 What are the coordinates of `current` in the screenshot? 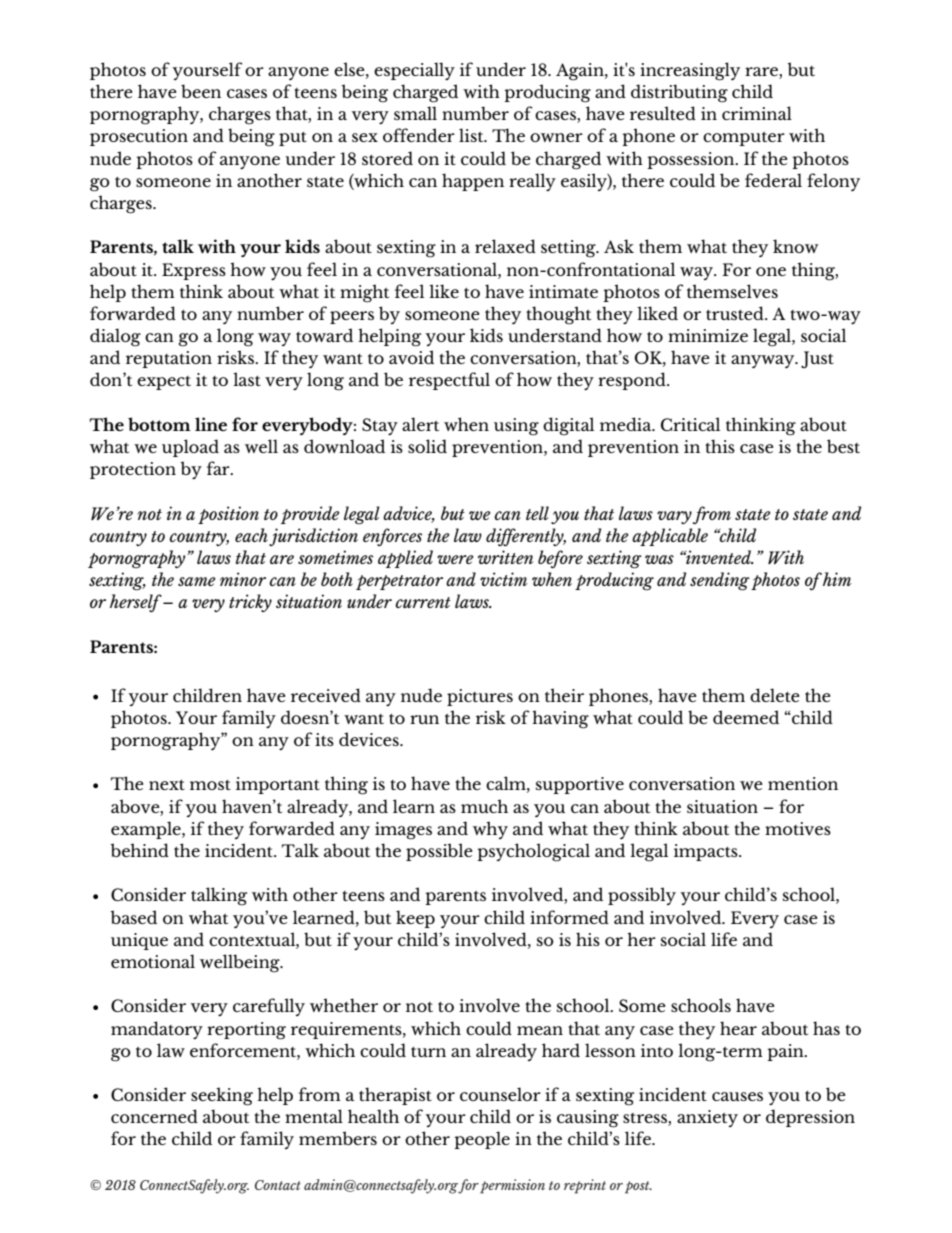 It's located at (423, 602).
